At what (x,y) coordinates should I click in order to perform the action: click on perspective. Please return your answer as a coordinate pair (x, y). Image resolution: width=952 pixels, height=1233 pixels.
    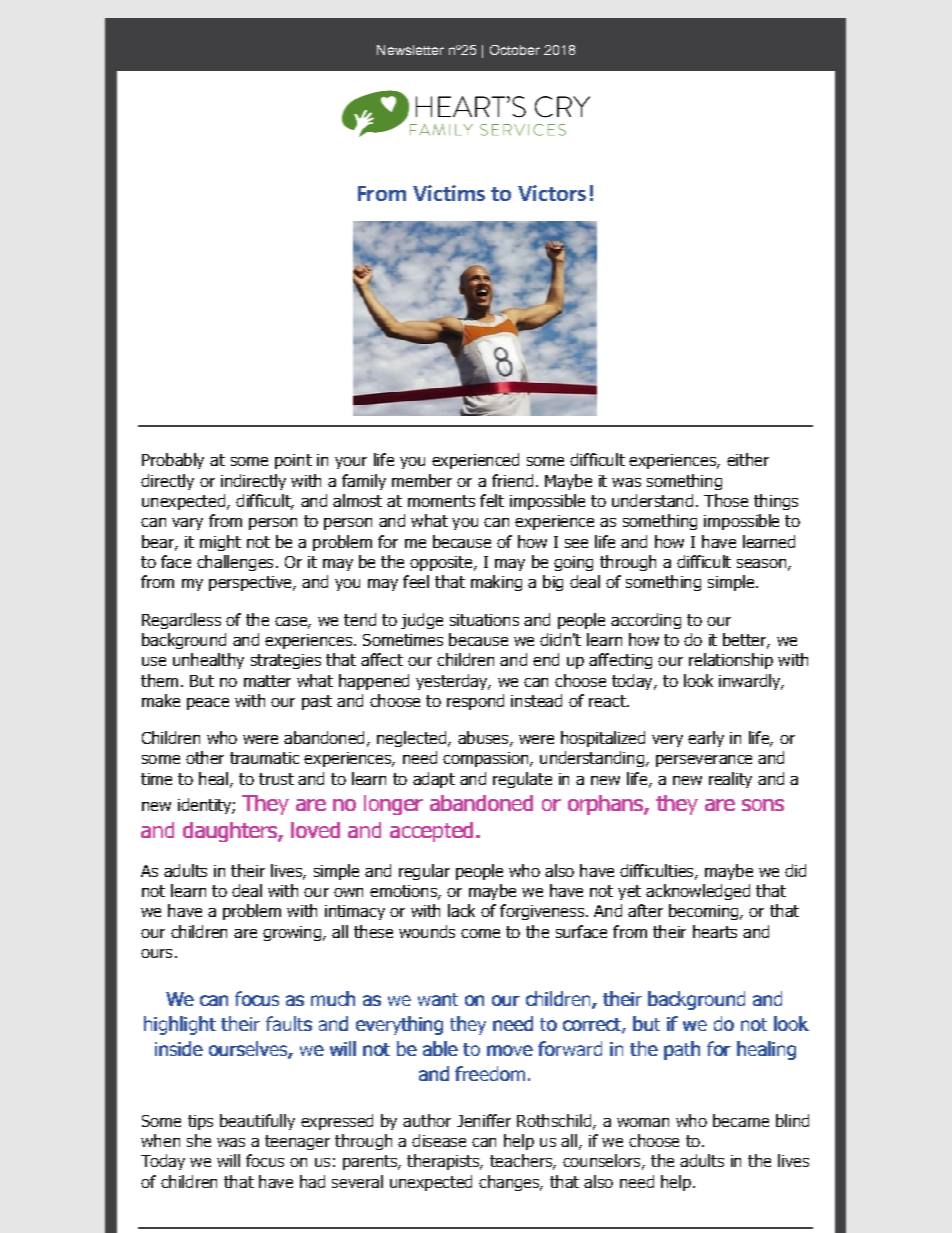
    Looking at the image, I should click on (251, 583).
